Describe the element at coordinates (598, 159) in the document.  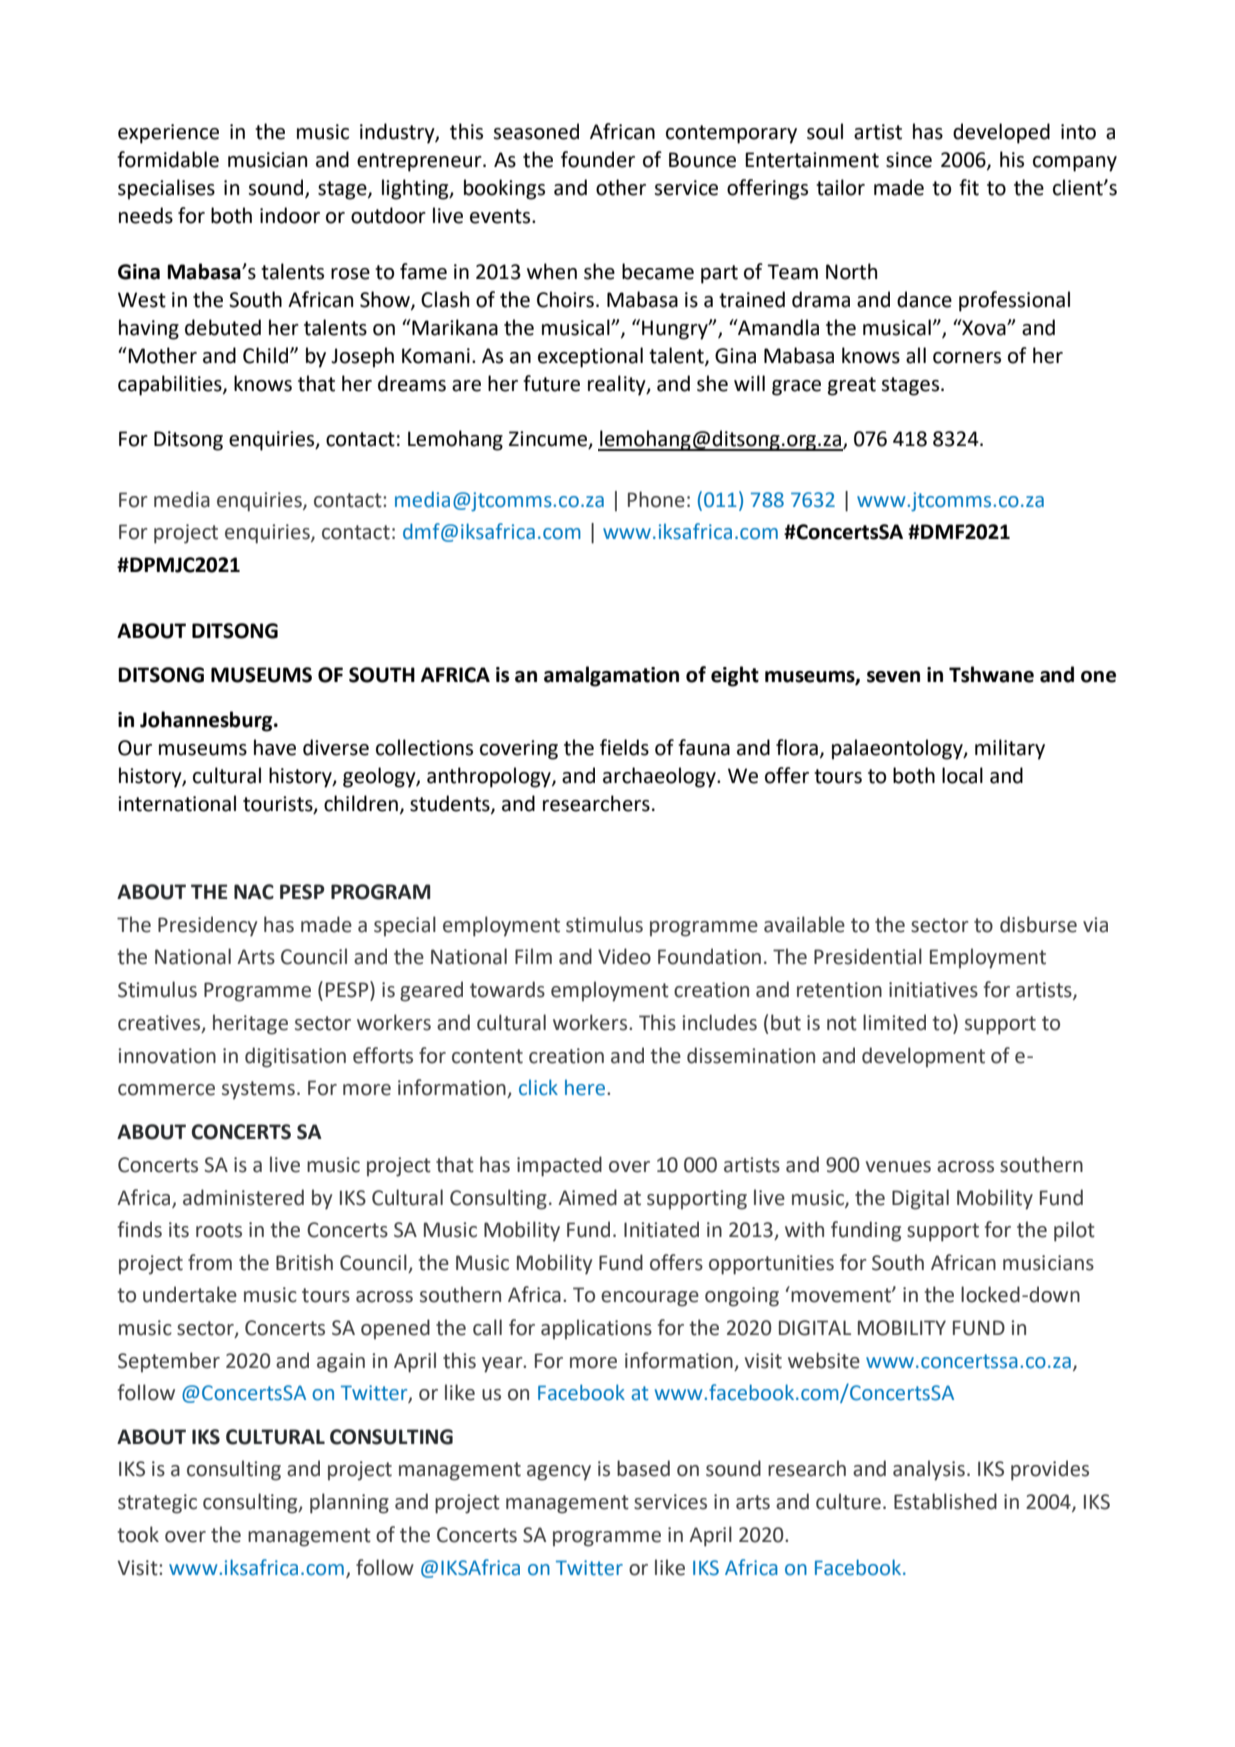
I see `founder` at that location.
